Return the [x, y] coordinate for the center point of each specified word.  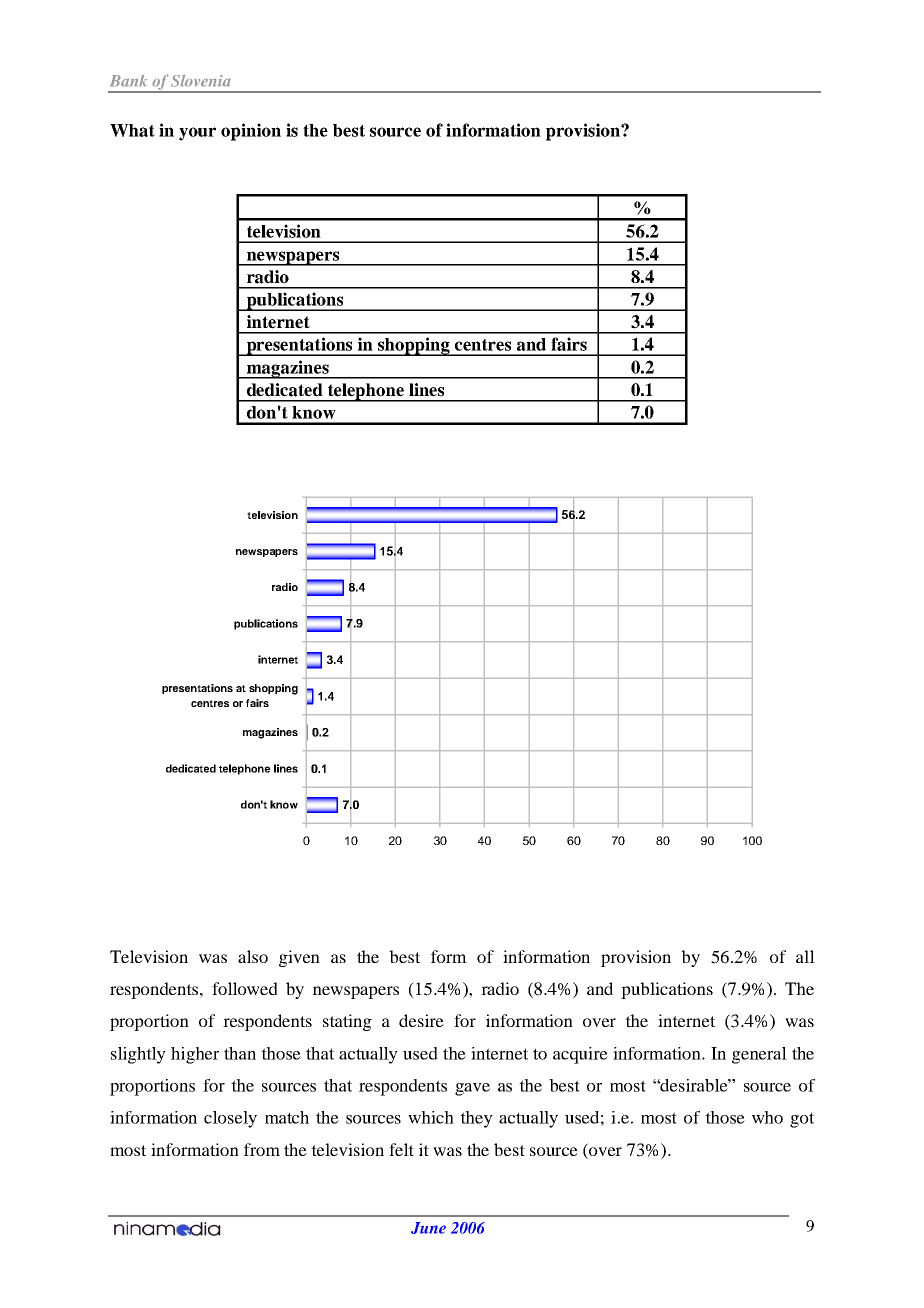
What [132, 130]
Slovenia [201, 81]
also [253, 956]
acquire [580, 1055]
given [299, 958]
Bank [128, 81]
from [262, 1149]
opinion [251, 132]
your [197, 134]
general [759, 1055]
